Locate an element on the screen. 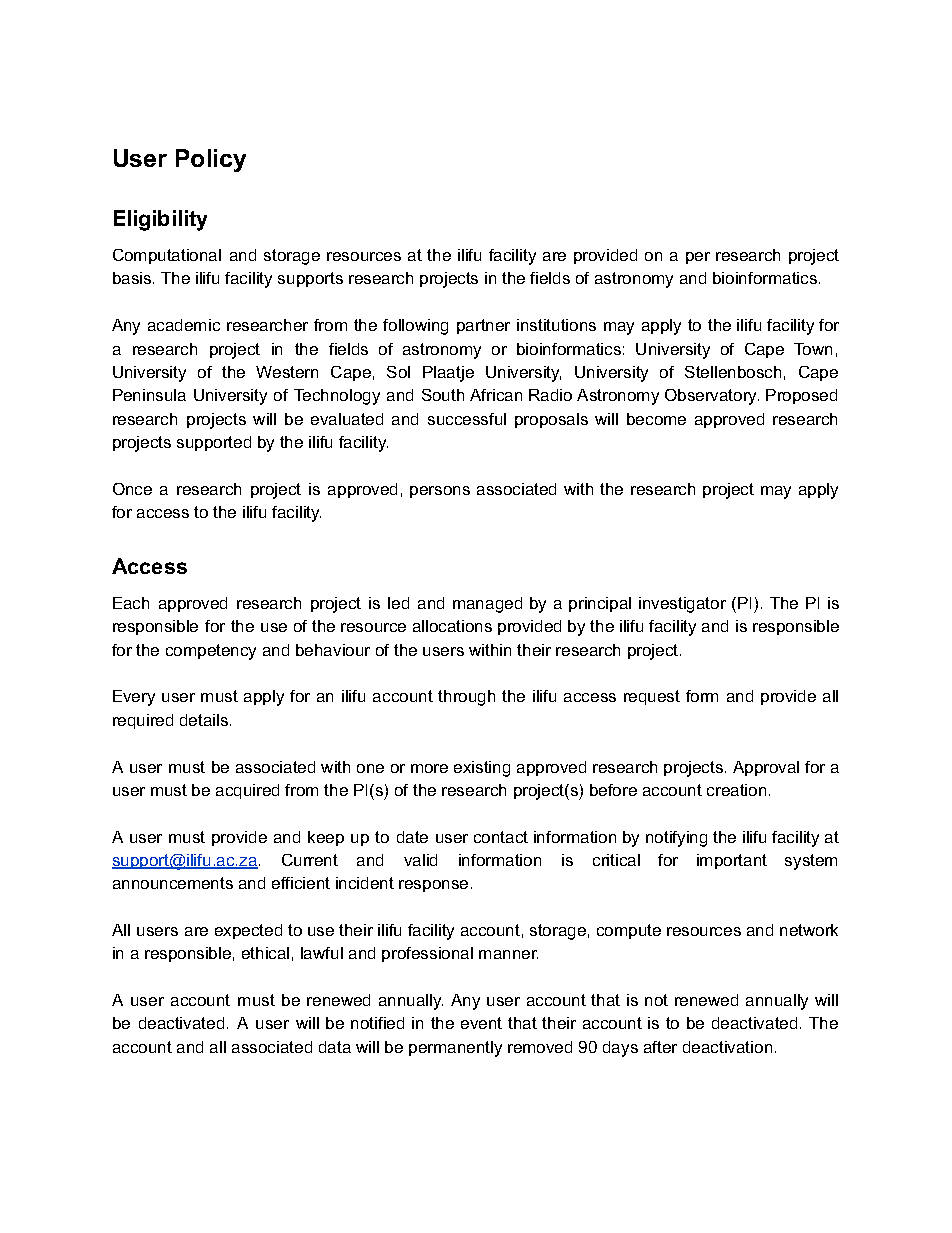 Image resolution: width=952 pixels, height=1233 pixels. event is located at coordinates (481, 1023).
